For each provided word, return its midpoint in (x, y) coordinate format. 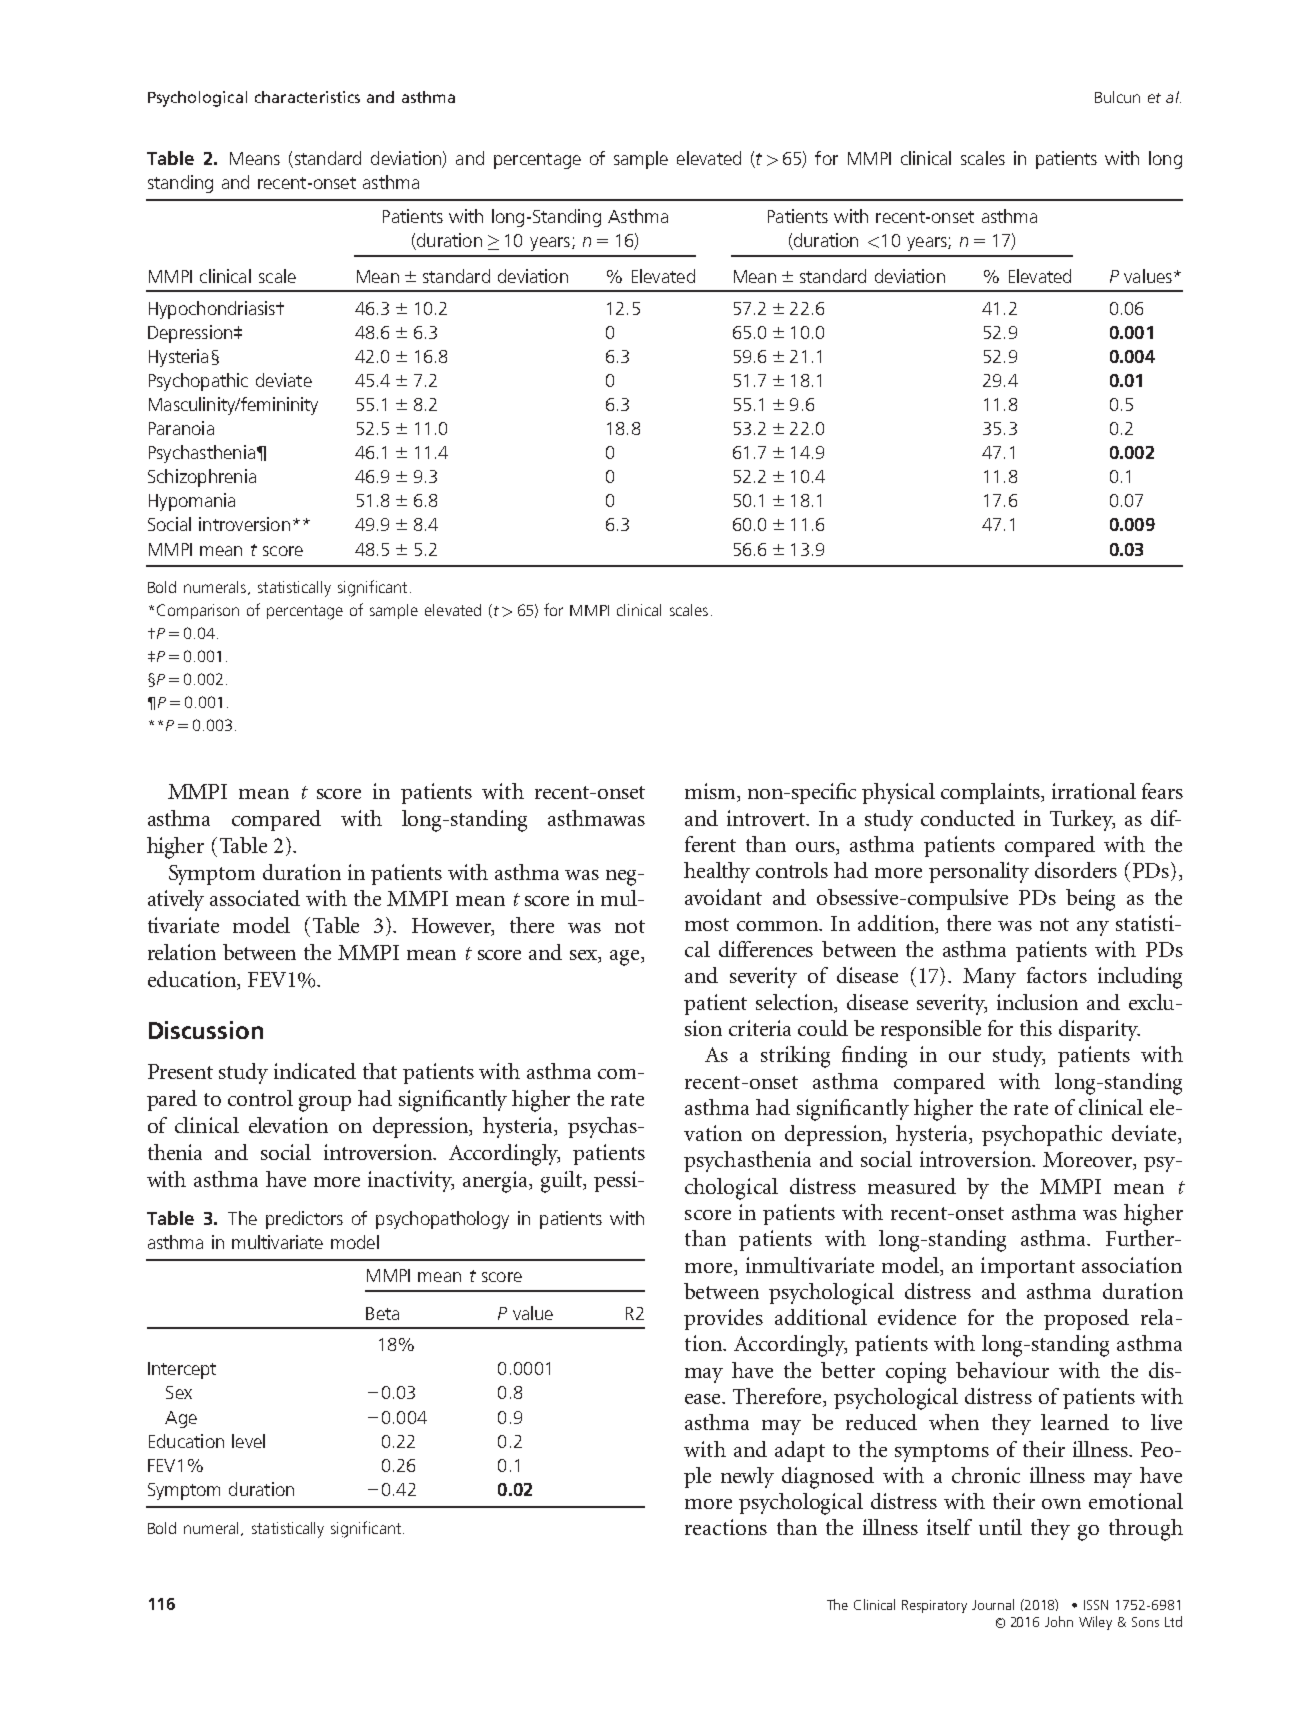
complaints (991, 793)
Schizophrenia (202, 478)
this (1036, 1028)
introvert (767, 818)
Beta (382, 1313)
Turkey (1082, 820)
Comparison (198, 611)
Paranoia (181, 428)
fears (1162, 791)
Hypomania (192, 502)
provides (723, 1319)
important (1028, 1267)
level (248, 1441)
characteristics (307, 97)
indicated (315, 1071)
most (707, 924)
